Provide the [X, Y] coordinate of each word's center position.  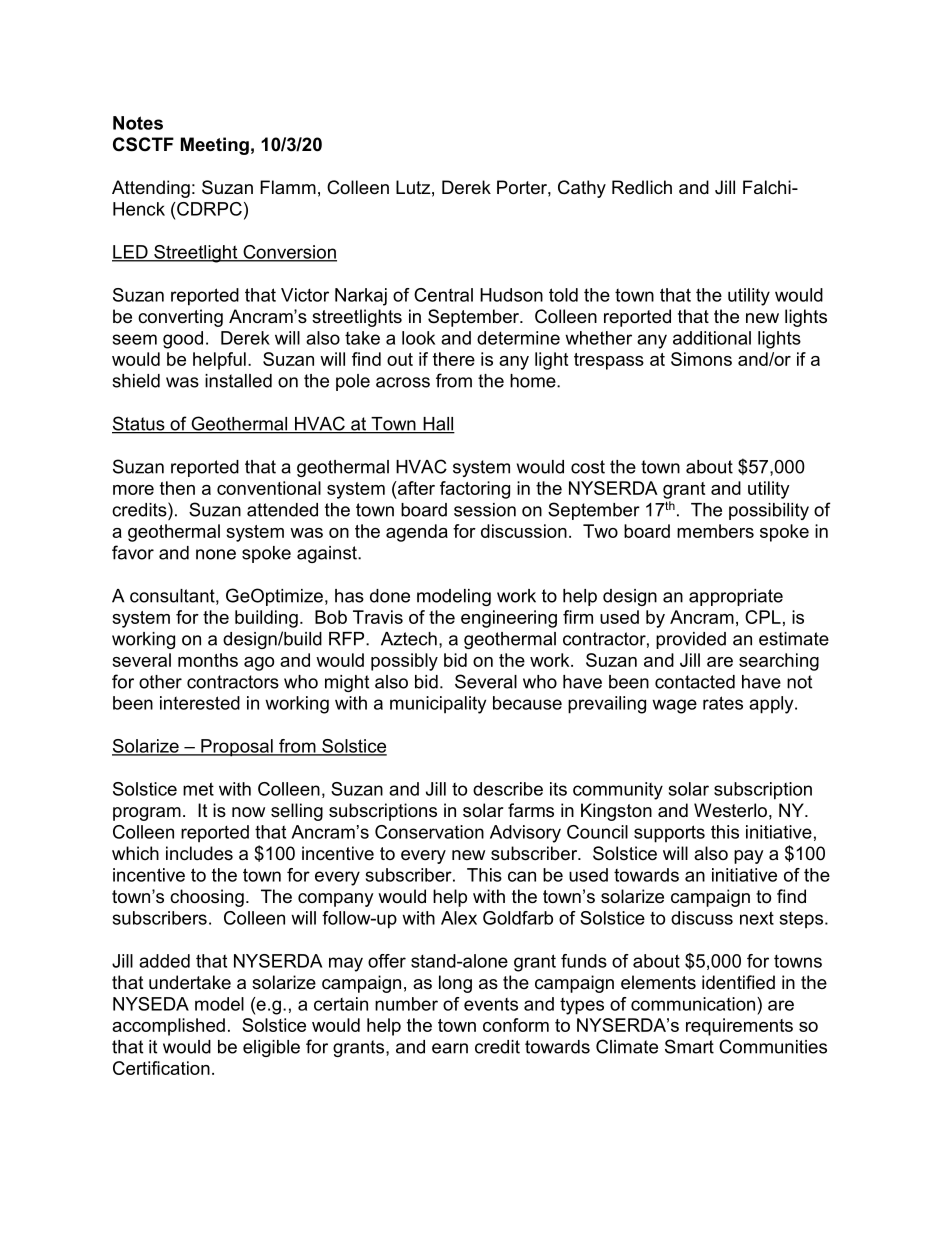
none [216, 554]
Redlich [642, 187]
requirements [739, 1027]
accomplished [168, 1027]
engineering [509, 619]
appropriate [736, 597]
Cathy [582, 189]
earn [450, 1048]
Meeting [215, 146]
